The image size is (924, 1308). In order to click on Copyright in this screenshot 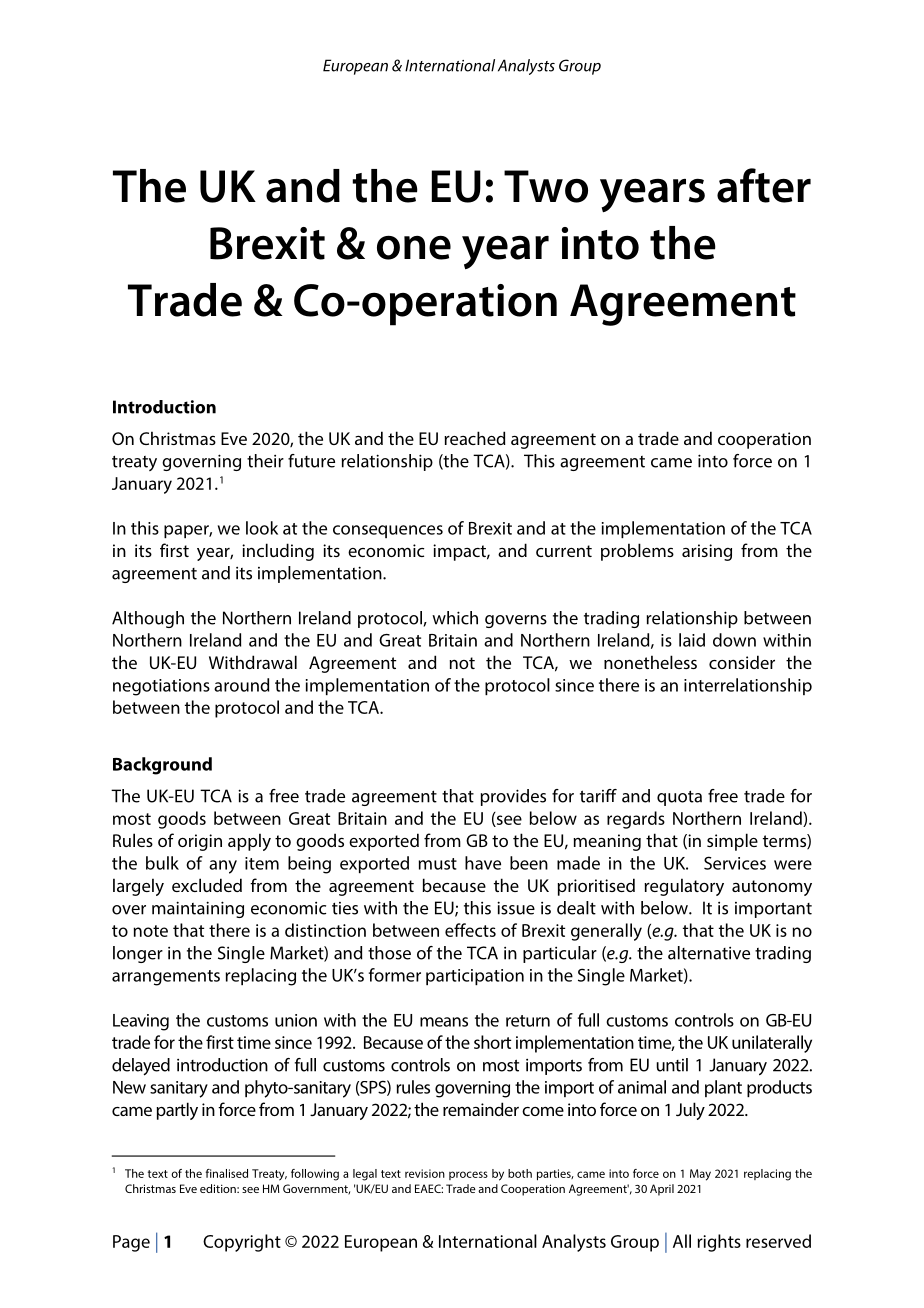, I will do `click(242, 1243)`.
